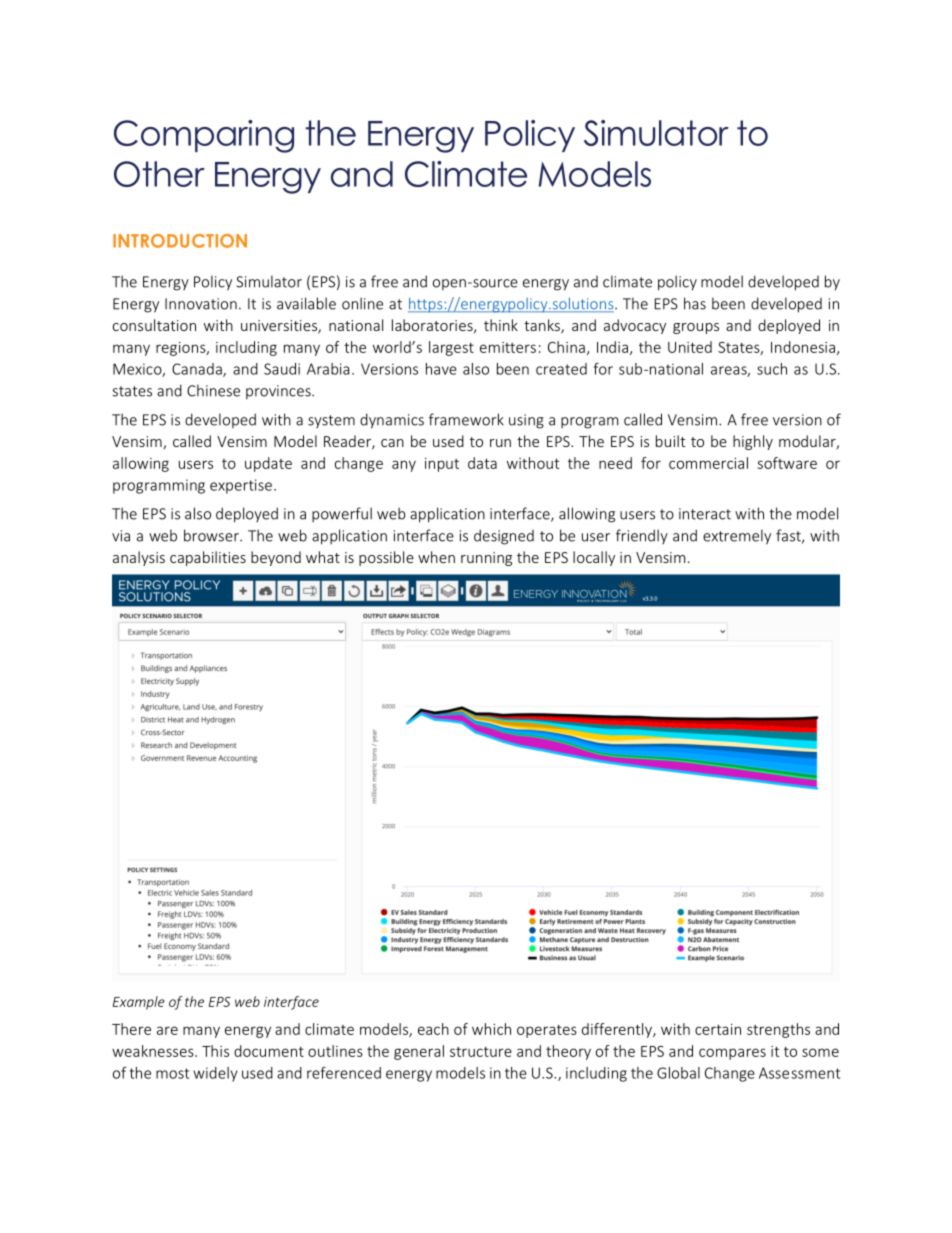  What do you see at coordinates (204, 136) in the page?
I see `Comparing` at bounding box center [204, 136].
